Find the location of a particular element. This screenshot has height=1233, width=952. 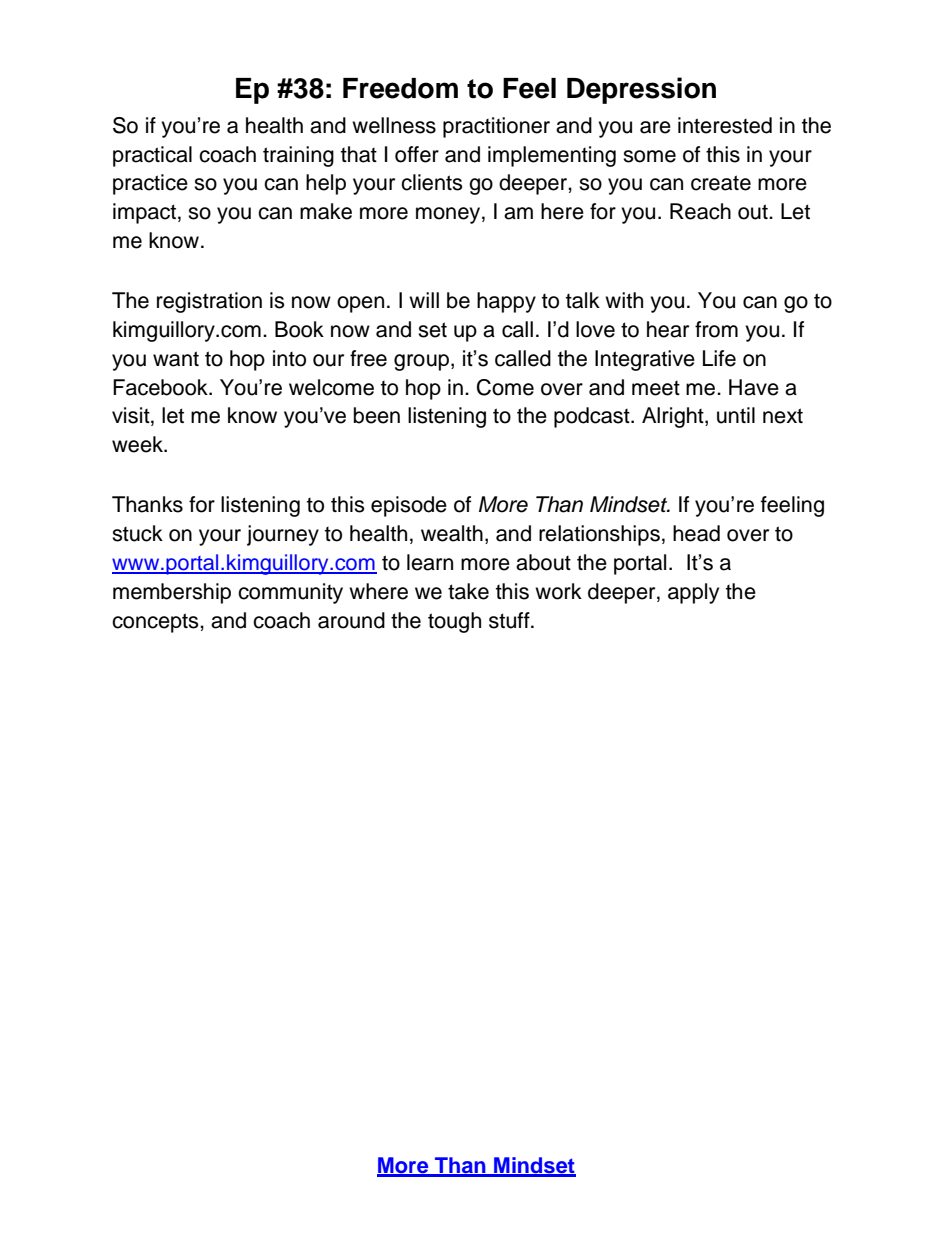

Life is located at coordinates (719, 358).
